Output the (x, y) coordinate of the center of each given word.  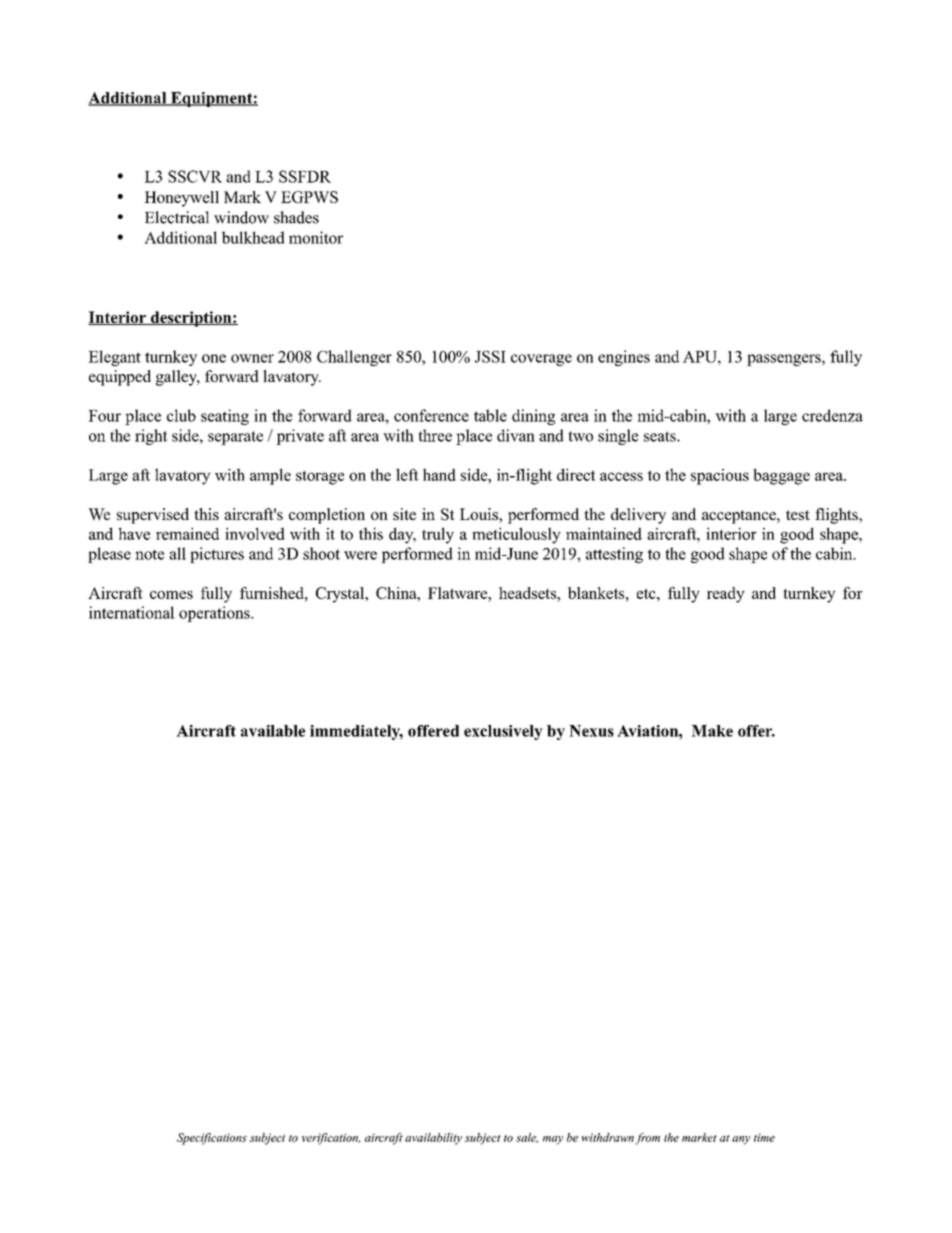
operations (215, 614)
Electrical (177, 217)
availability (433, 1139)
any (741, 1140)
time (764, 1137)
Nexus (591, 731)
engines (624, 358)
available (273, 731)
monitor (316, 237)
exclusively (503, 732)
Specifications (212, 1139)
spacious (720, 477)
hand (439, 474)
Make (712, 731)
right (151, 437)
